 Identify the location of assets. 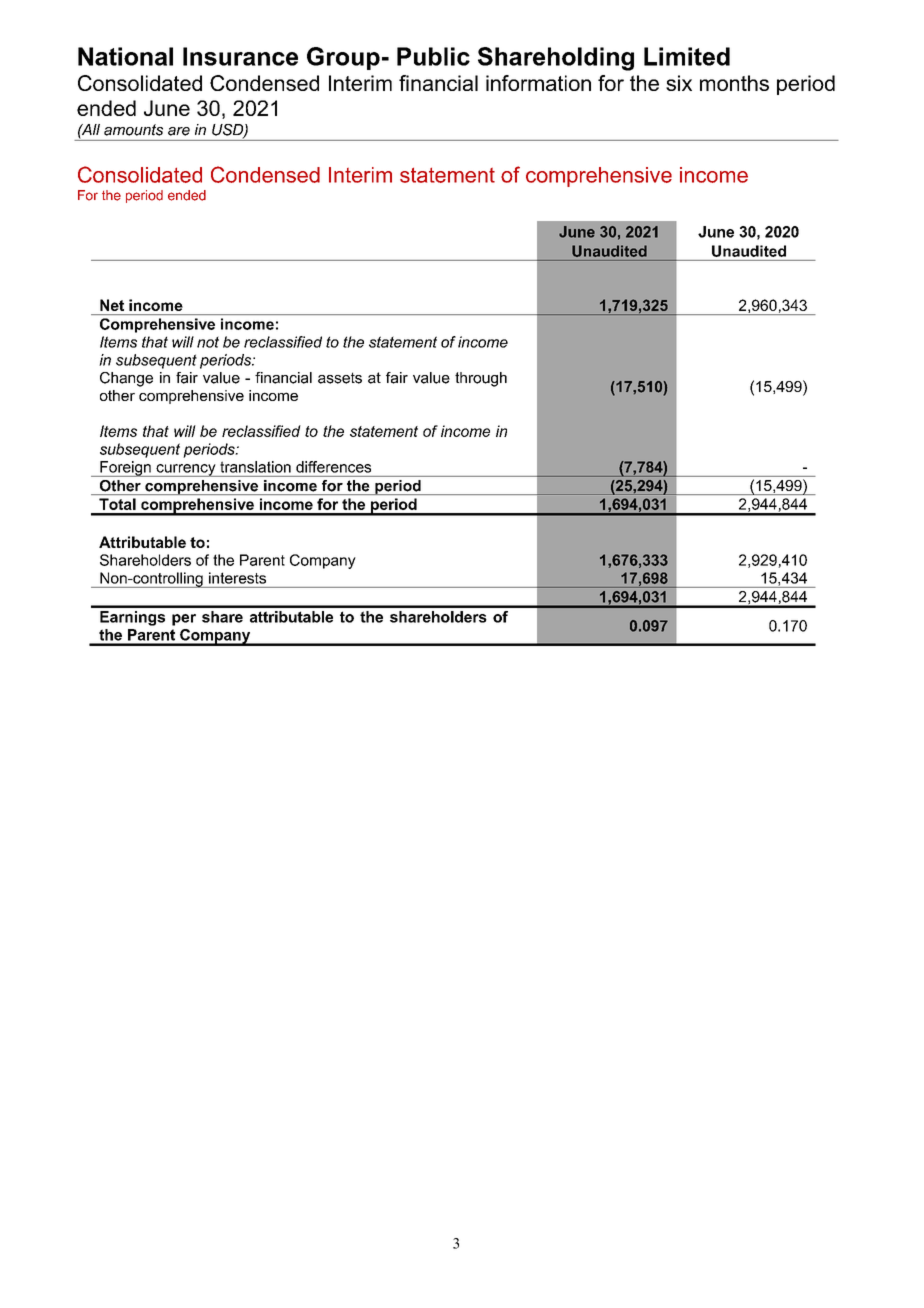
(340, 378).
